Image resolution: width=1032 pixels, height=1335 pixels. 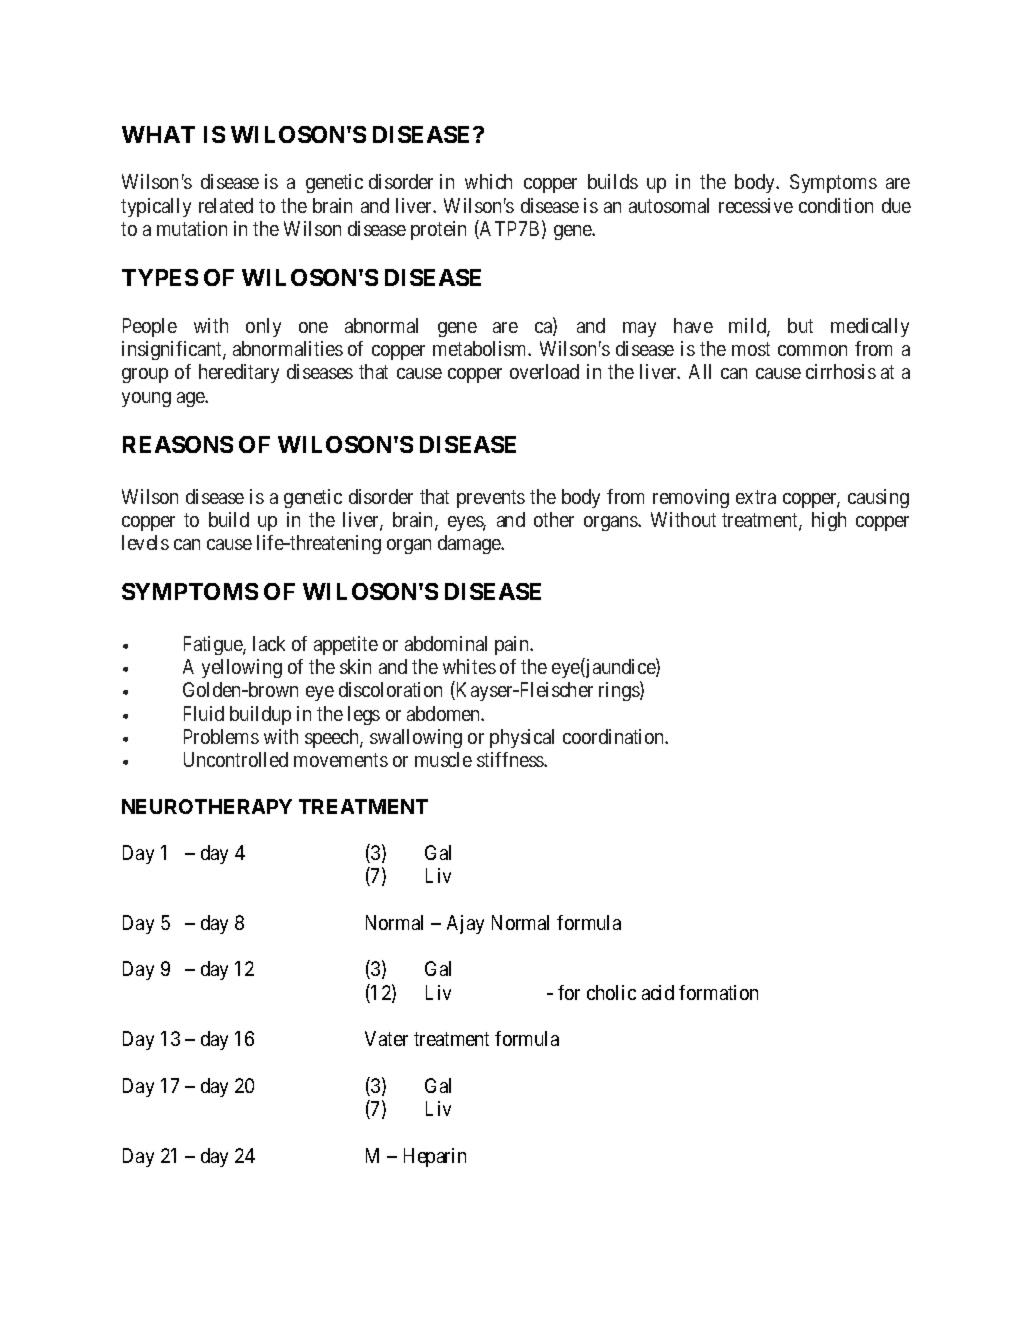 I want to click on hereditary, so click(x=239, y=373).
